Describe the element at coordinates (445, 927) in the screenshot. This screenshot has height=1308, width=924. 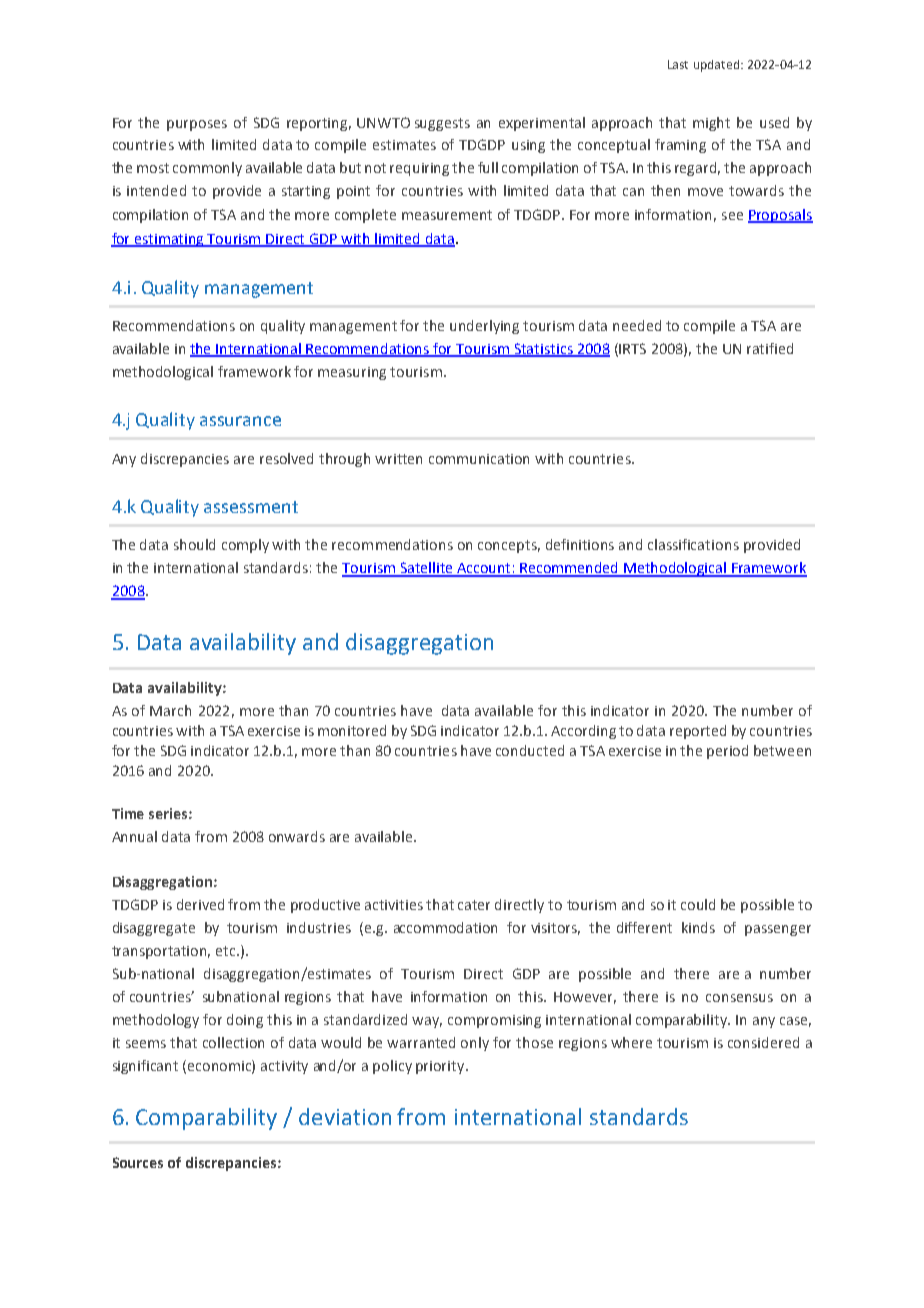
I see `accommodation` at that location.
